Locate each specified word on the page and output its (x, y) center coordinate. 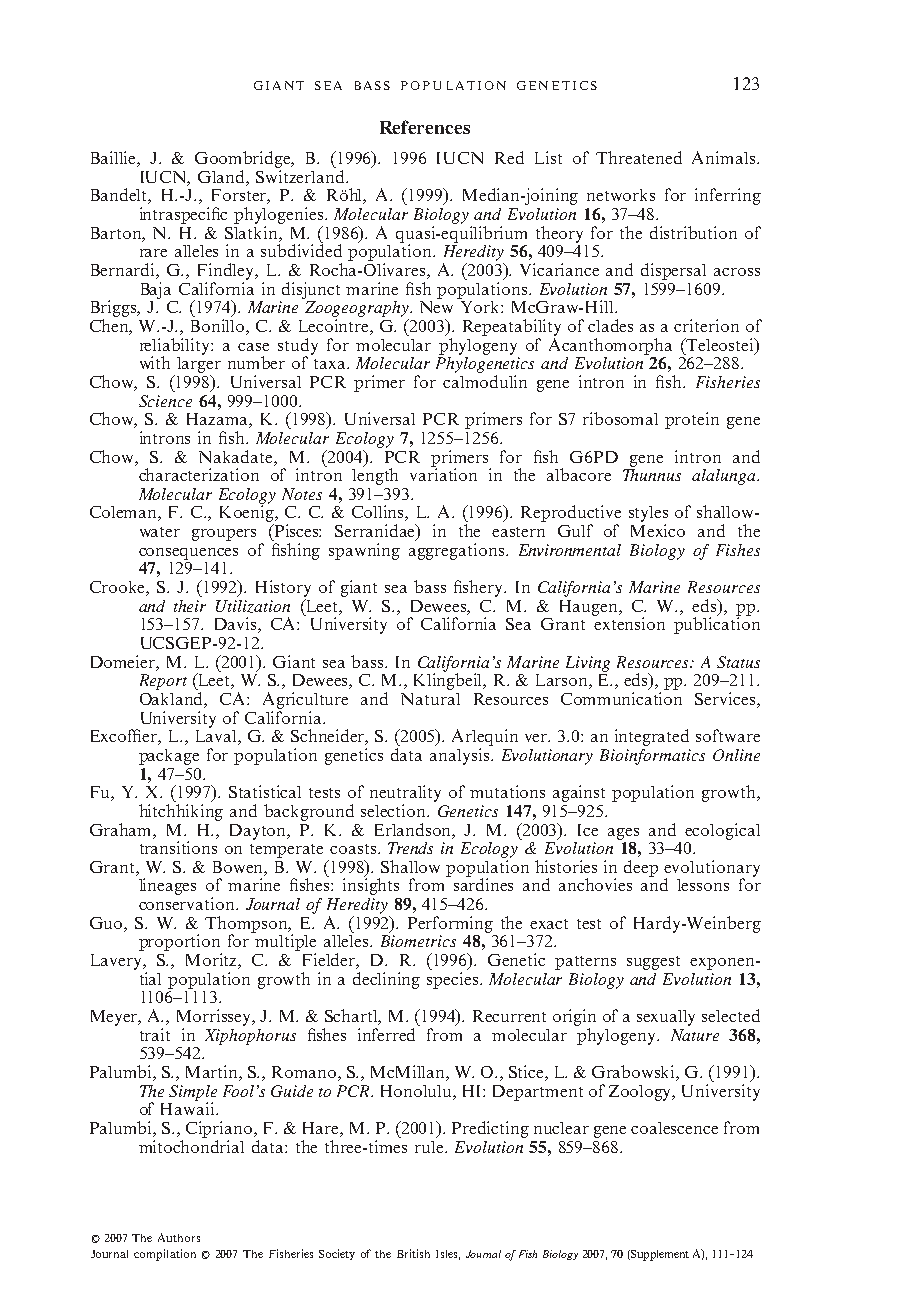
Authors (179, 1237)
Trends (410, 848)
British (413, 1253)
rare (153, 253)
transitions (178, 847)
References (425, 127)
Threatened (639, 157)
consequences (188, 554)
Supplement (659, 1255)
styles (648, 515)
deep (641, 868)
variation (443, 473)
